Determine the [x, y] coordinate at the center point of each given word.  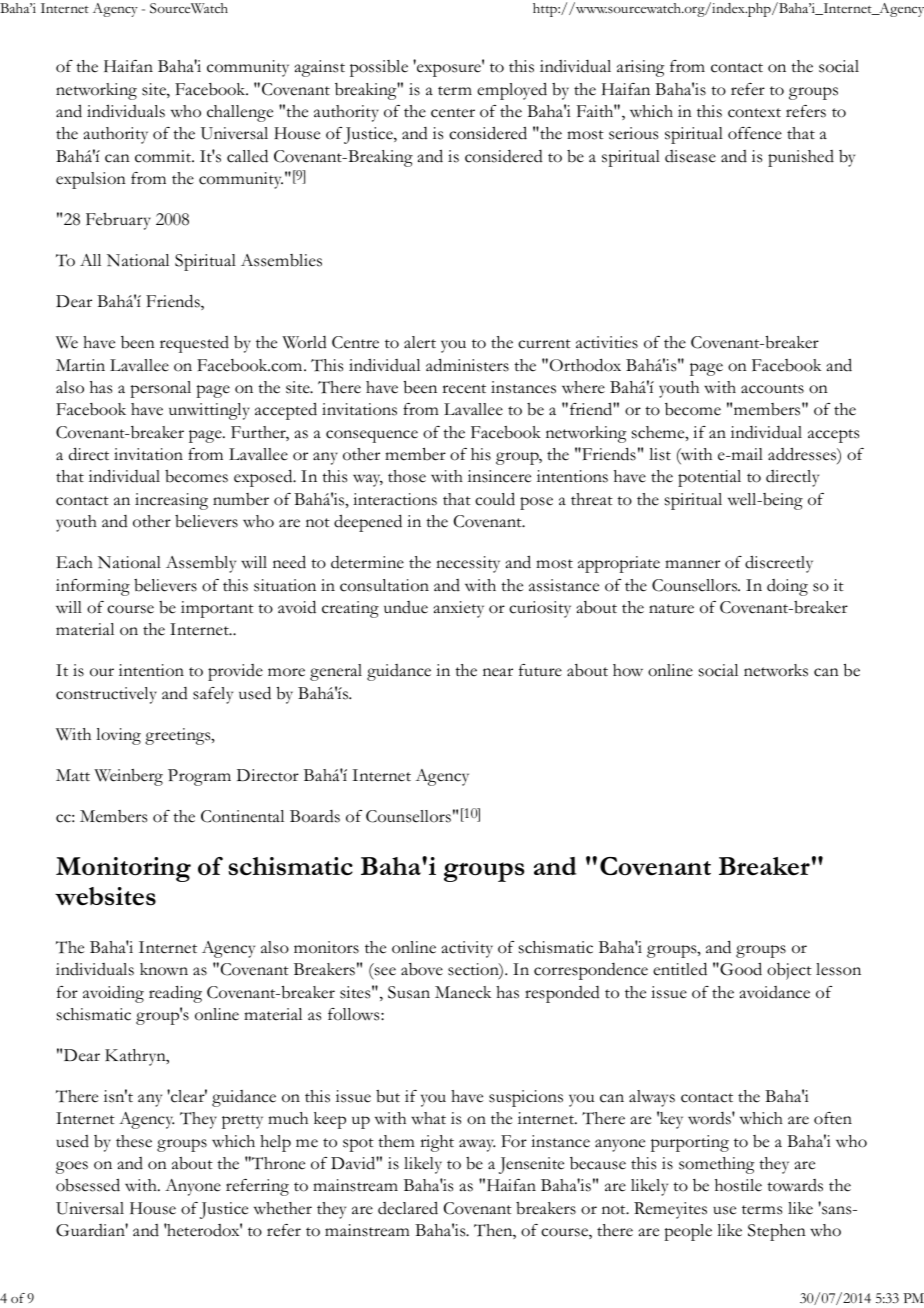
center [453, 113]
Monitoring [123, 869]
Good [740, 969]
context [754, 113]
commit [164, 156]
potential [709, 478]
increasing [171, 501]
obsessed [88, 1185]
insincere [499, 476]
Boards [315, 816]
